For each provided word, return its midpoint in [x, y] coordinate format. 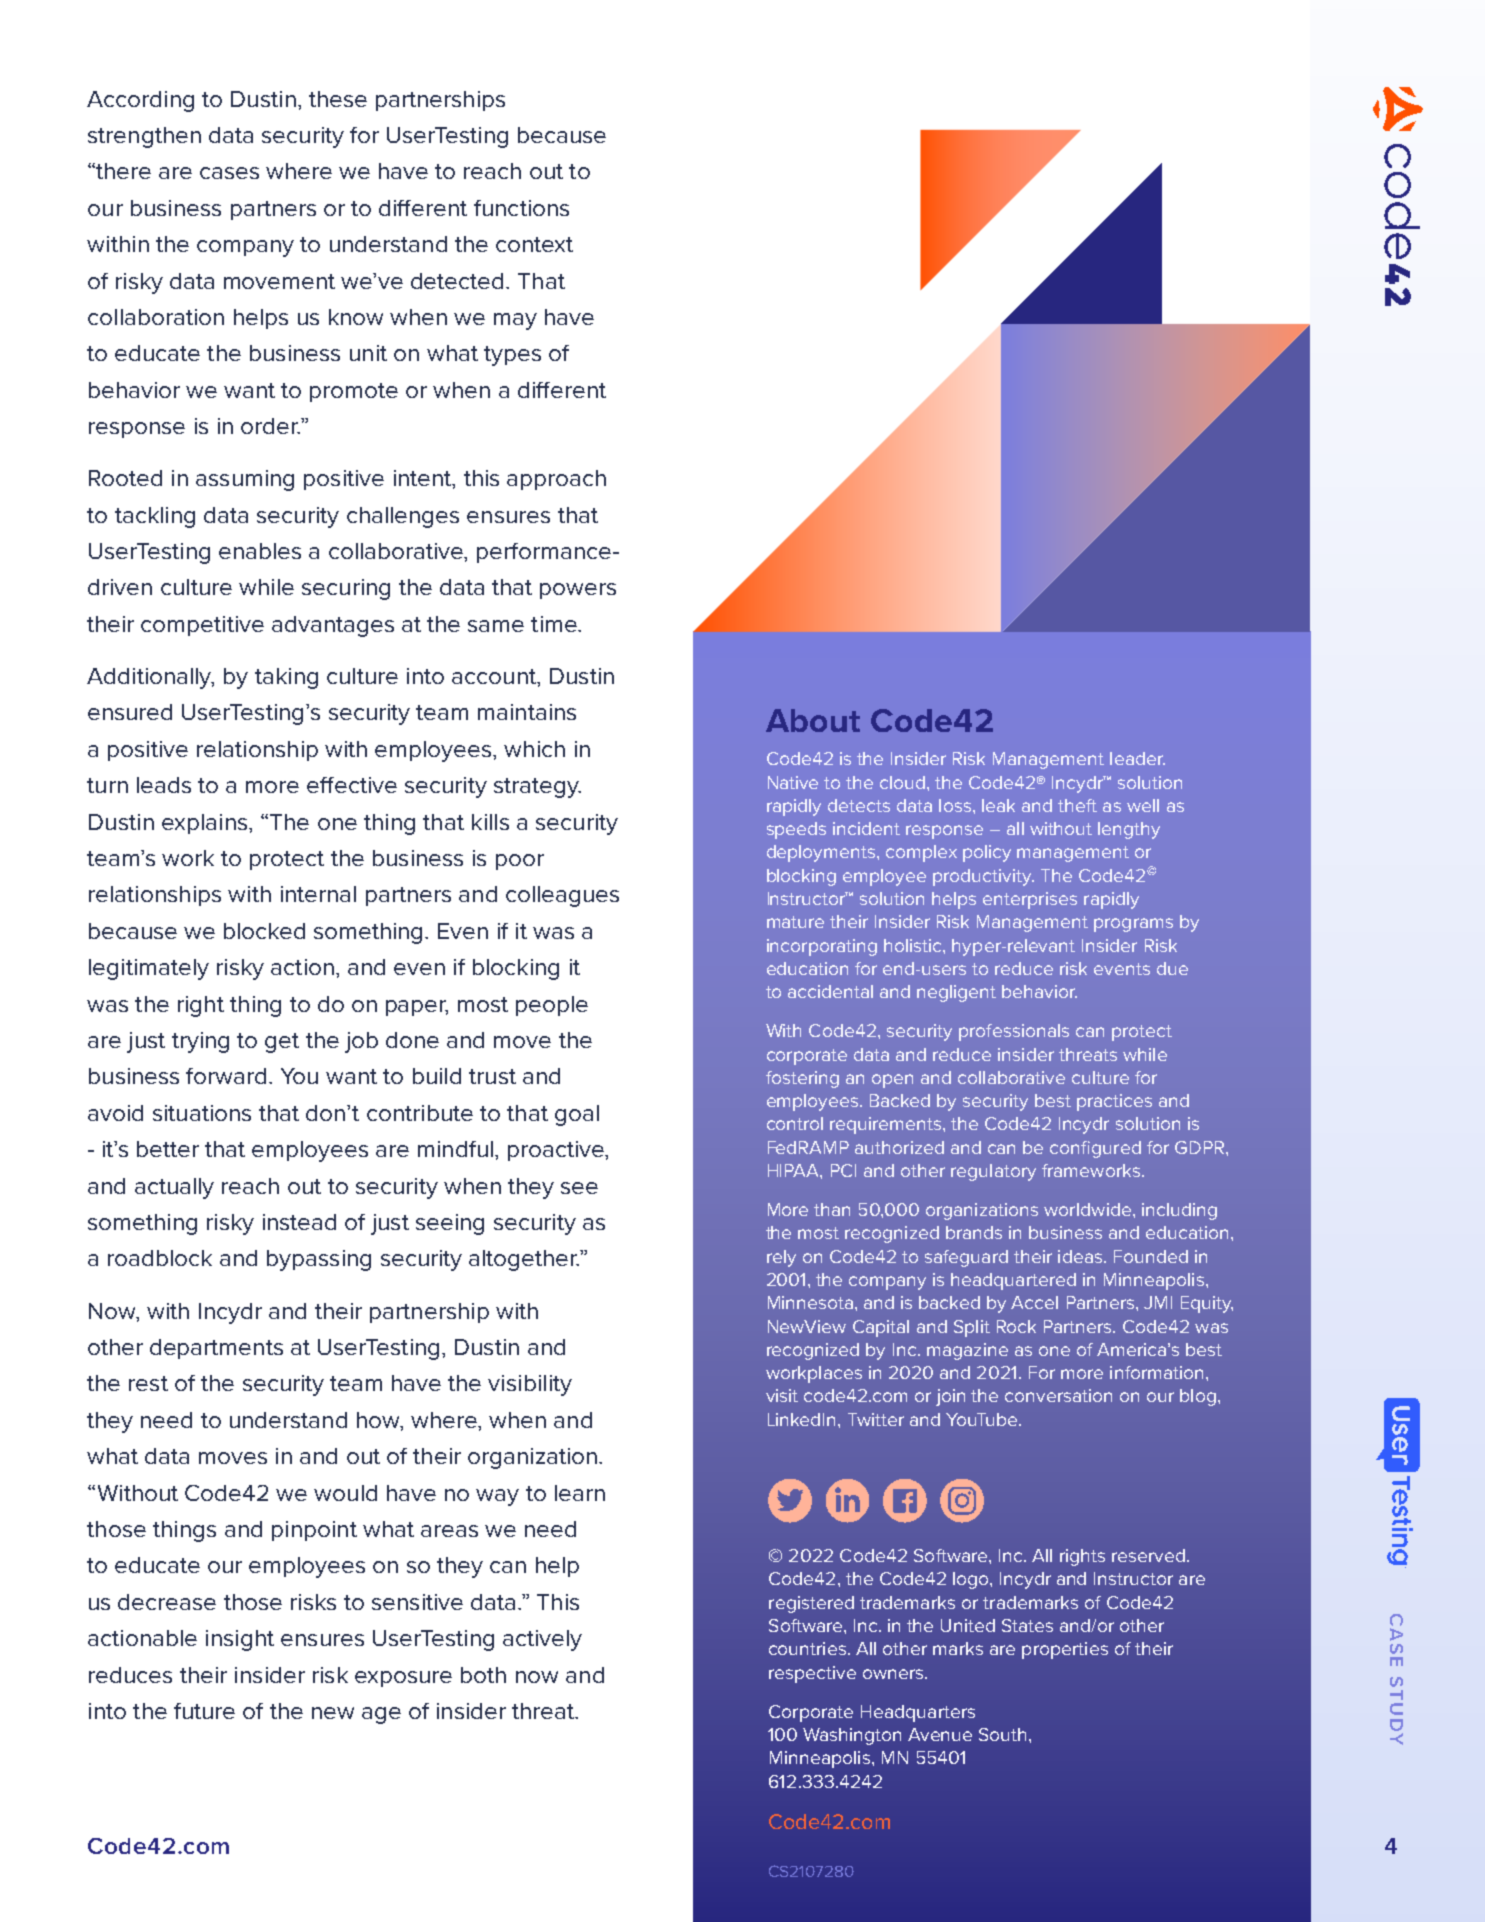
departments [216, 1349]
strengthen [144, 137]
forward [226, 1076]
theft [1077, 805]
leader [1137, 758]
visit [782, 1395]
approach [556, 480]
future [204, 1711]
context [534, 244]
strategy [537, 788]
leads [164, 785]
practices [1114, 1102]
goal [577, 1115]
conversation [1058, 1395]
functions [521, 208]
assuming [245, 480]
